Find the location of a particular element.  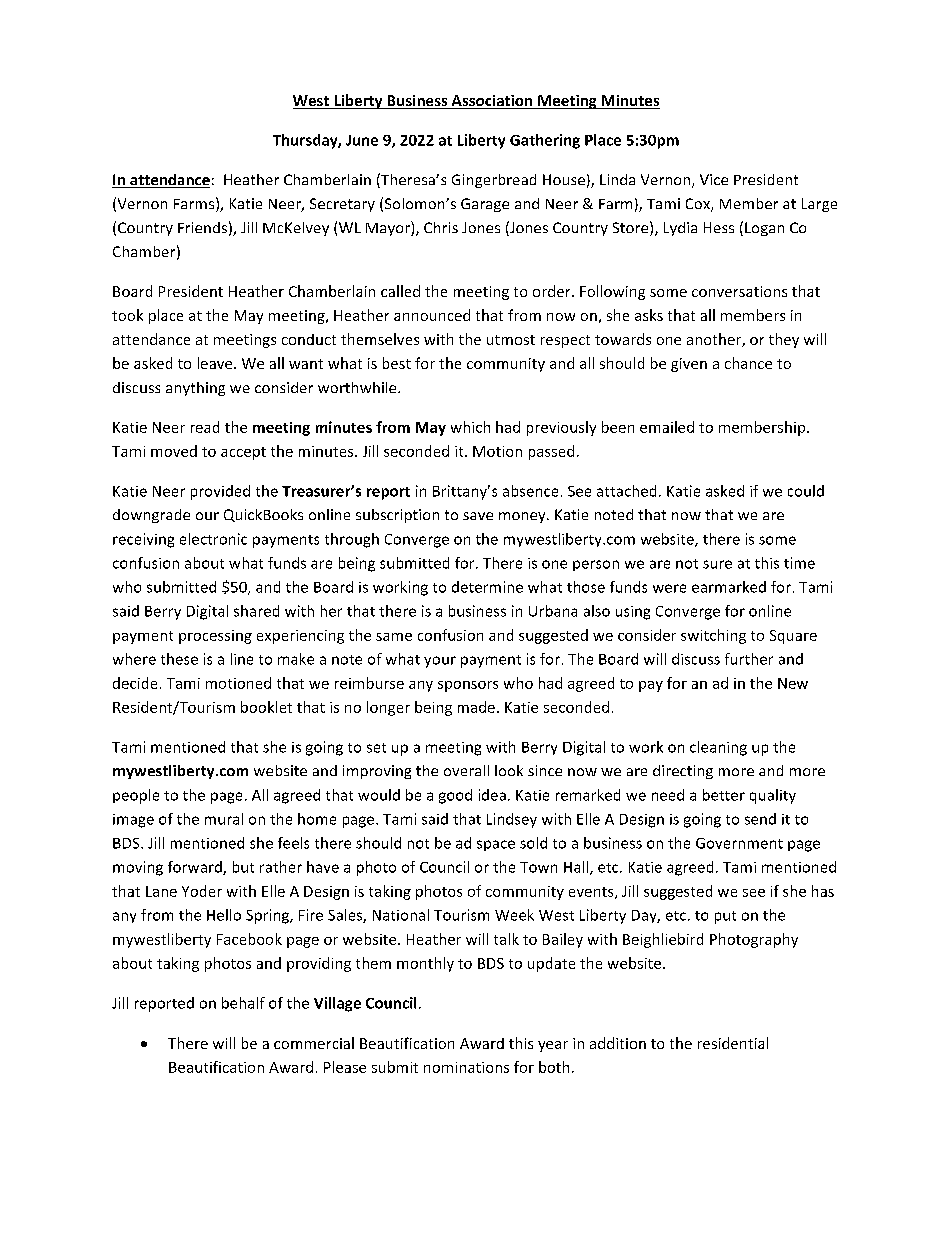

determine is located at coordinates (487, 587).
